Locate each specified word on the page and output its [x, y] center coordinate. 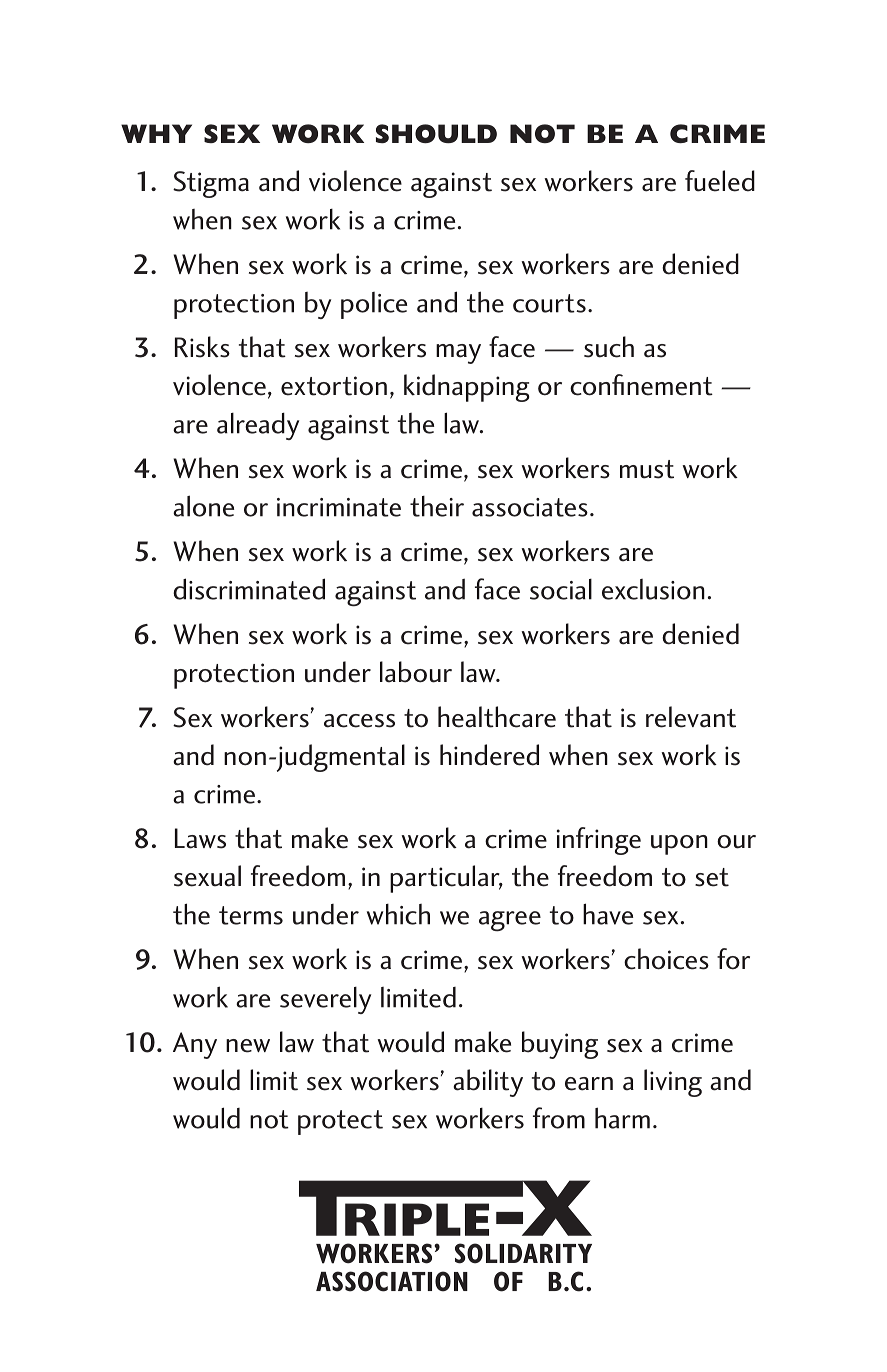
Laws [200, 838]
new [248, 1046]
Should [436, 133]
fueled [720, 181]
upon [679, 845]
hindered [489, 755]
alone [203, 506]
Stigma [211, 184]
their [437, 506]
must [647, 469]
